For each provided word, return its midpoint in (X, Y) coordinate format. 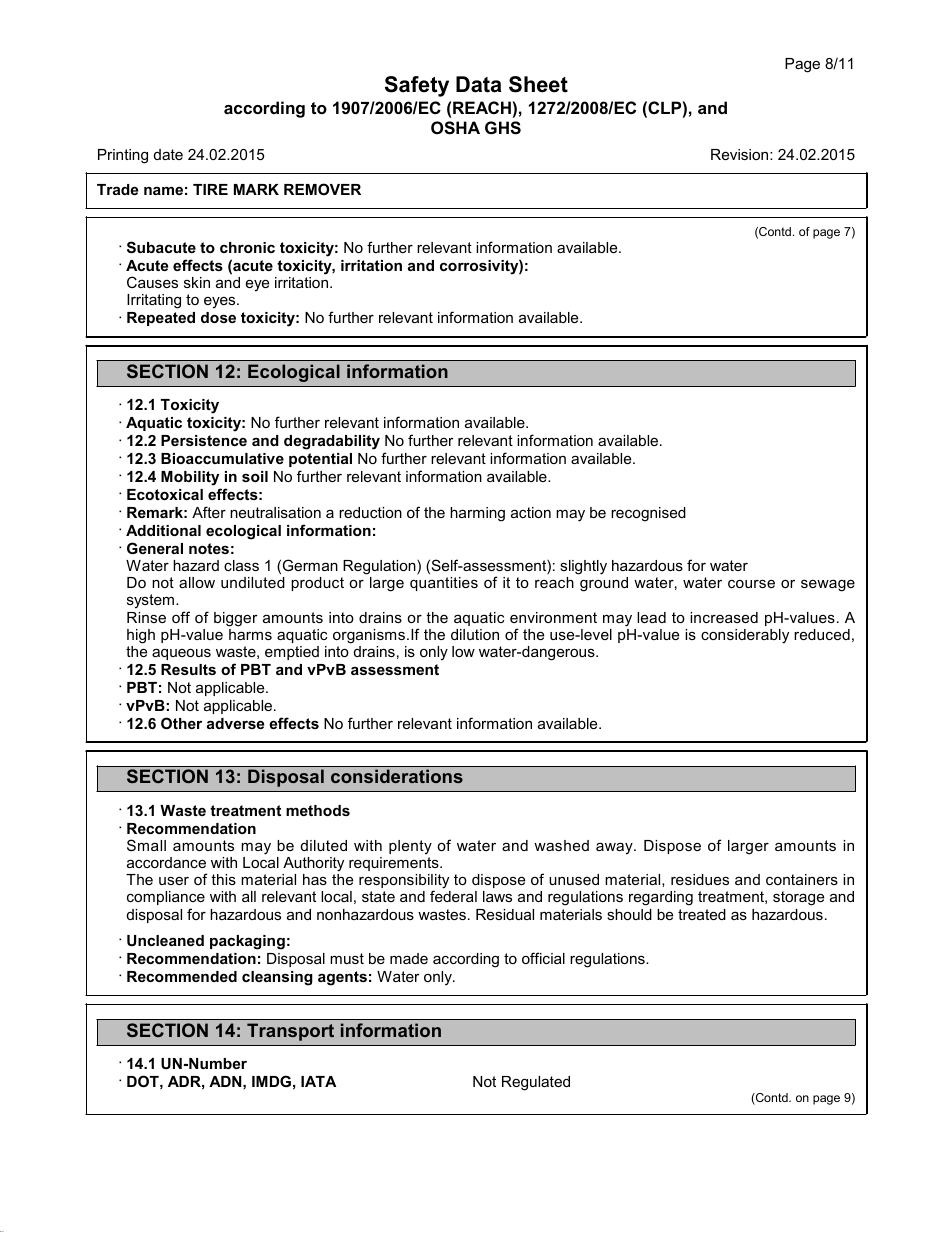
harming (477, 514)
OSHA (455, 128)
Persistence (204, 440)
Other (181, 723)
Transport (290, 1032)
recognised (648, 514)
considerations (397, 776)
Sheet (538, 84)
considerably (745, 636)
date (168, 154)
